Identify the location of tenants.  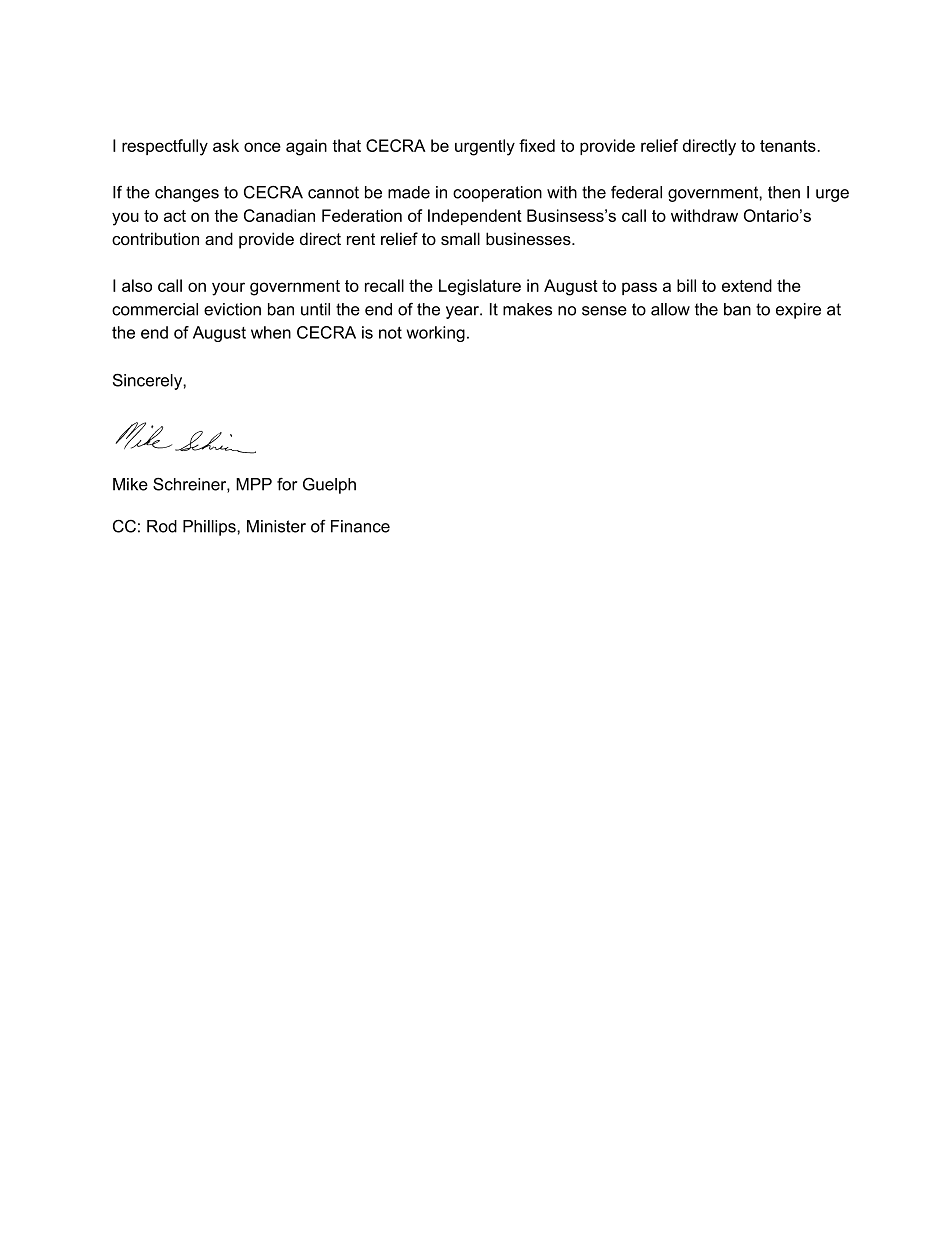
(789, 146).
